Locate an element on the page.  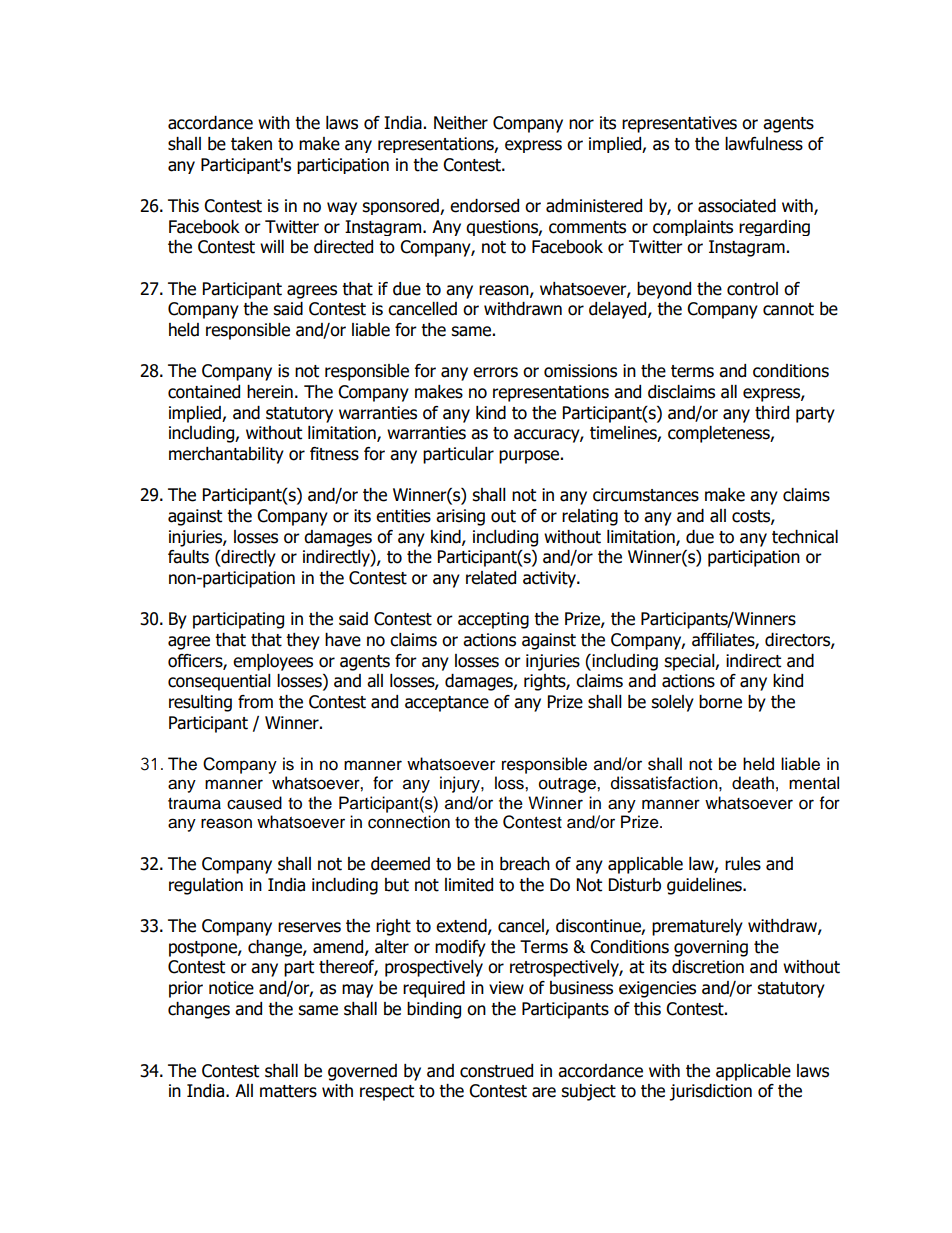
technical is located at coordinates (805, 537).
